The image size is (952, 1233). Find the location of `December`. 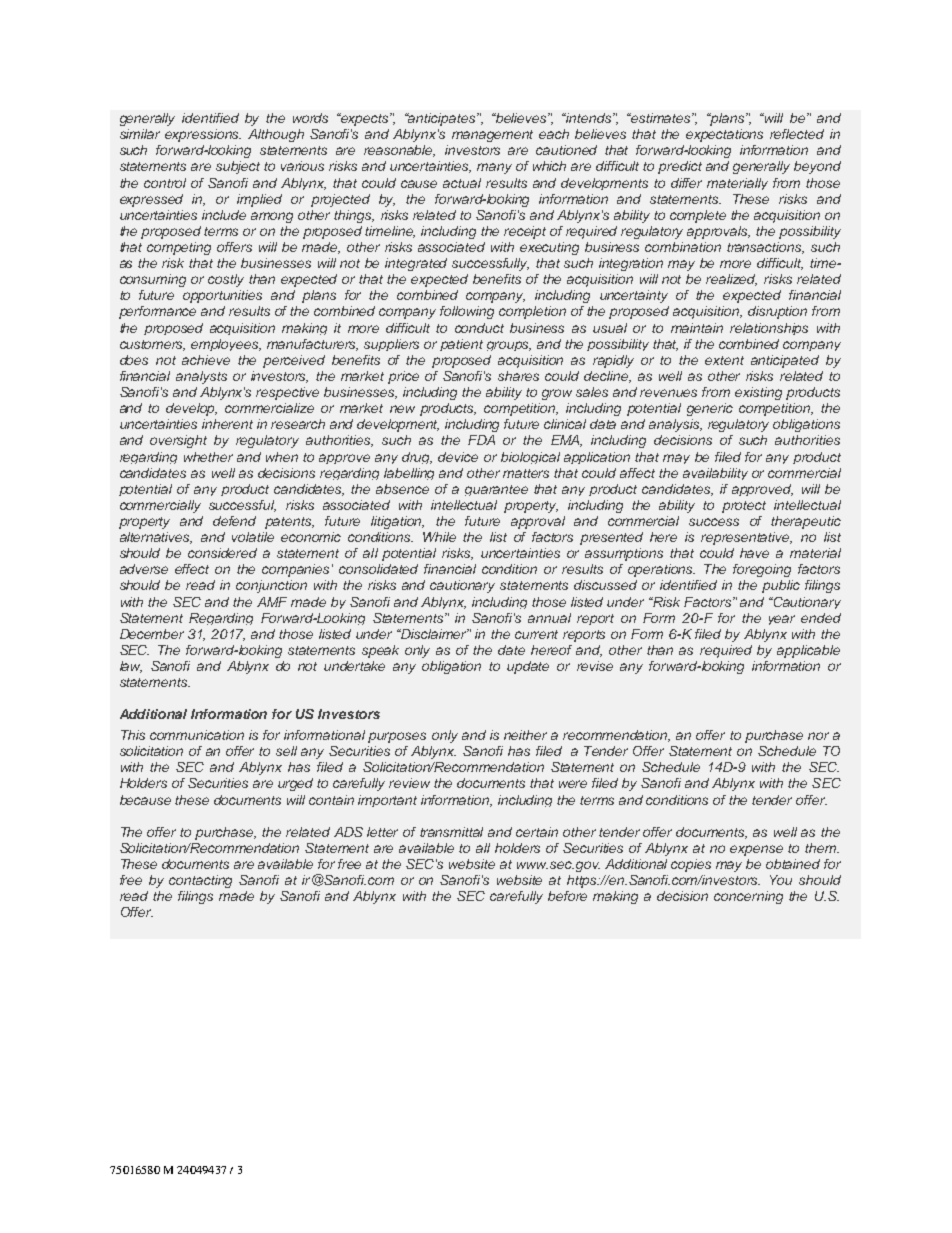

December is located at coordinates (152, 634).
